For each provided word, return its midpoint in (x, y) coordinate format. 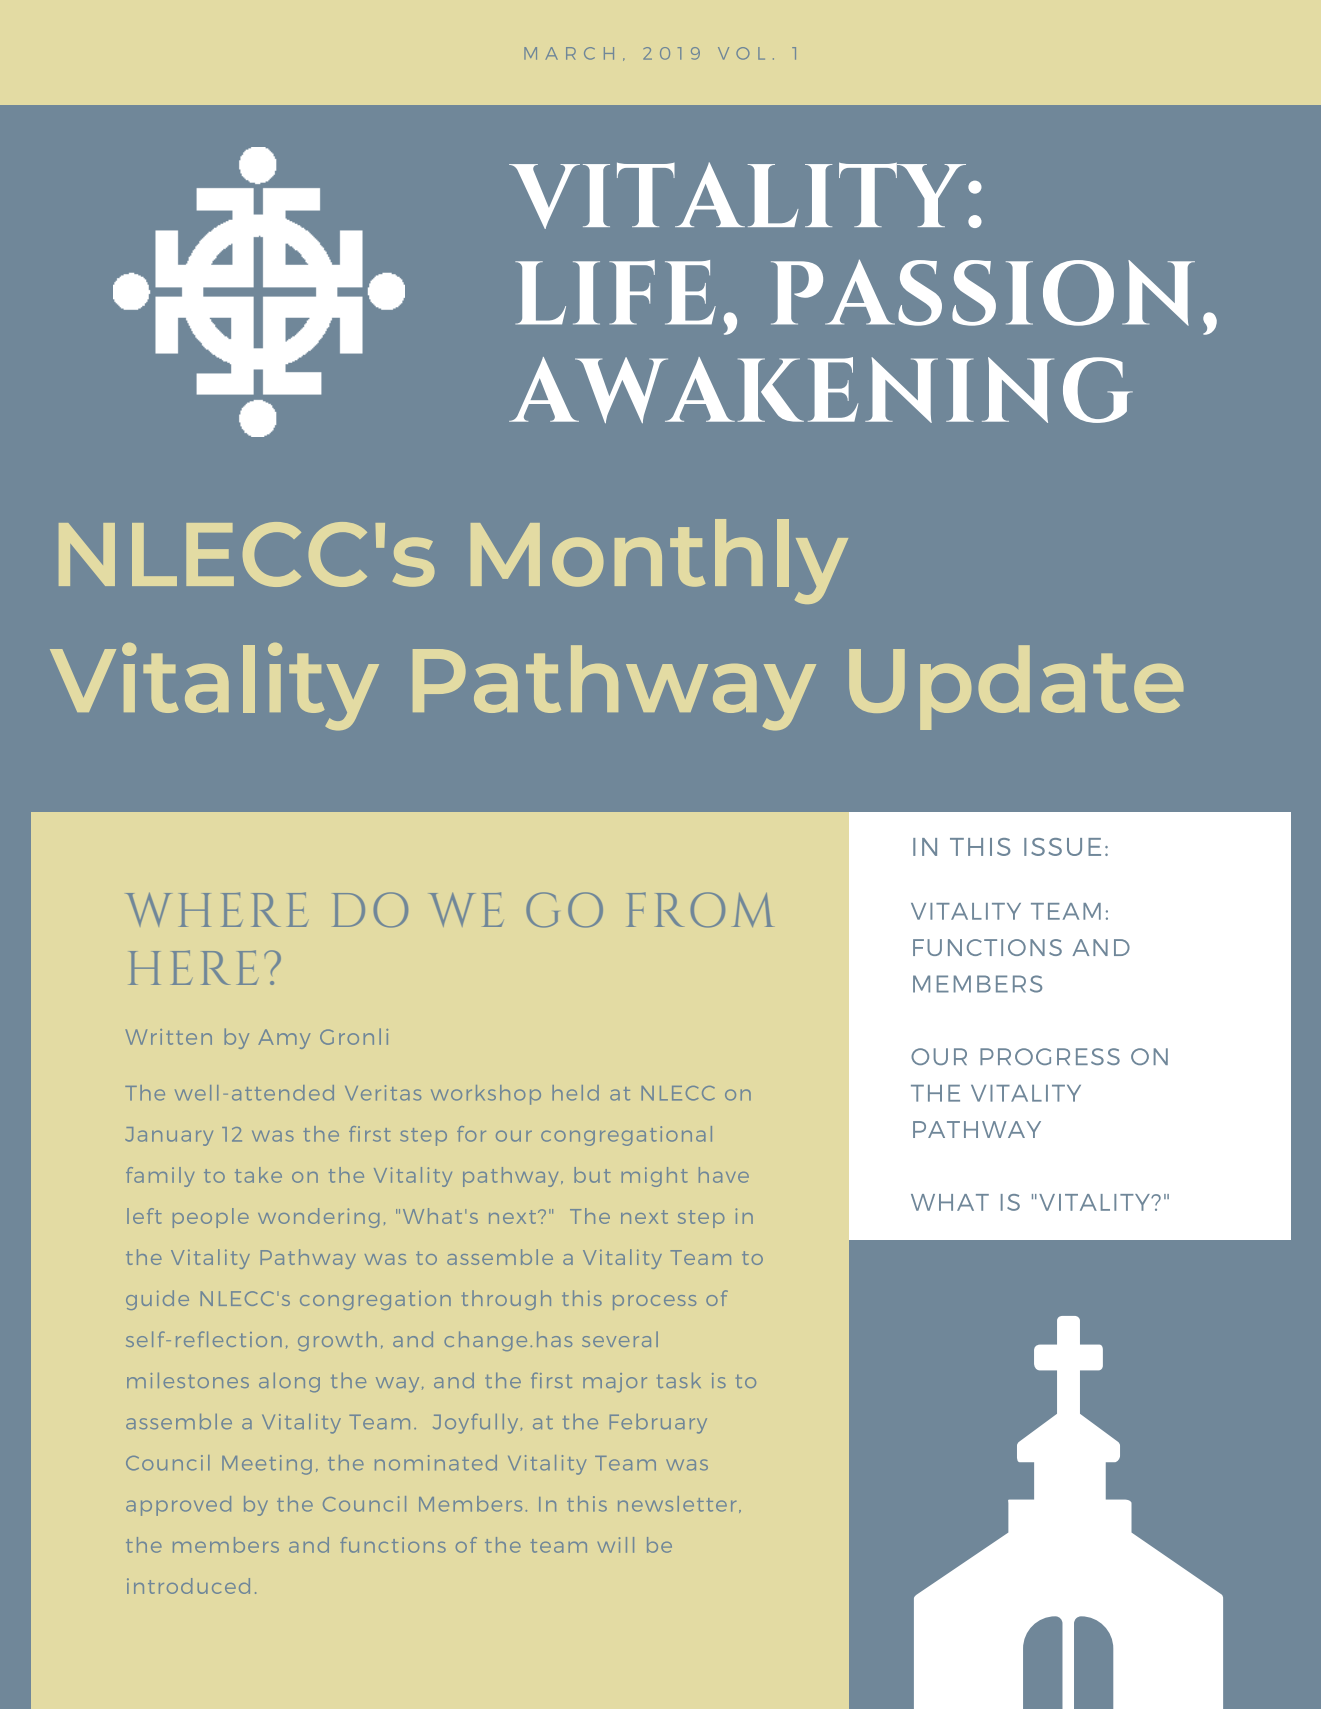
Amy (284, 1039)
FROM (700, 909)
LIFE (615, 292)
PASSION (983, 293)
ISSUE (1062, 847)
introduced (188, 1586)
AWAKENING (821, 390)
